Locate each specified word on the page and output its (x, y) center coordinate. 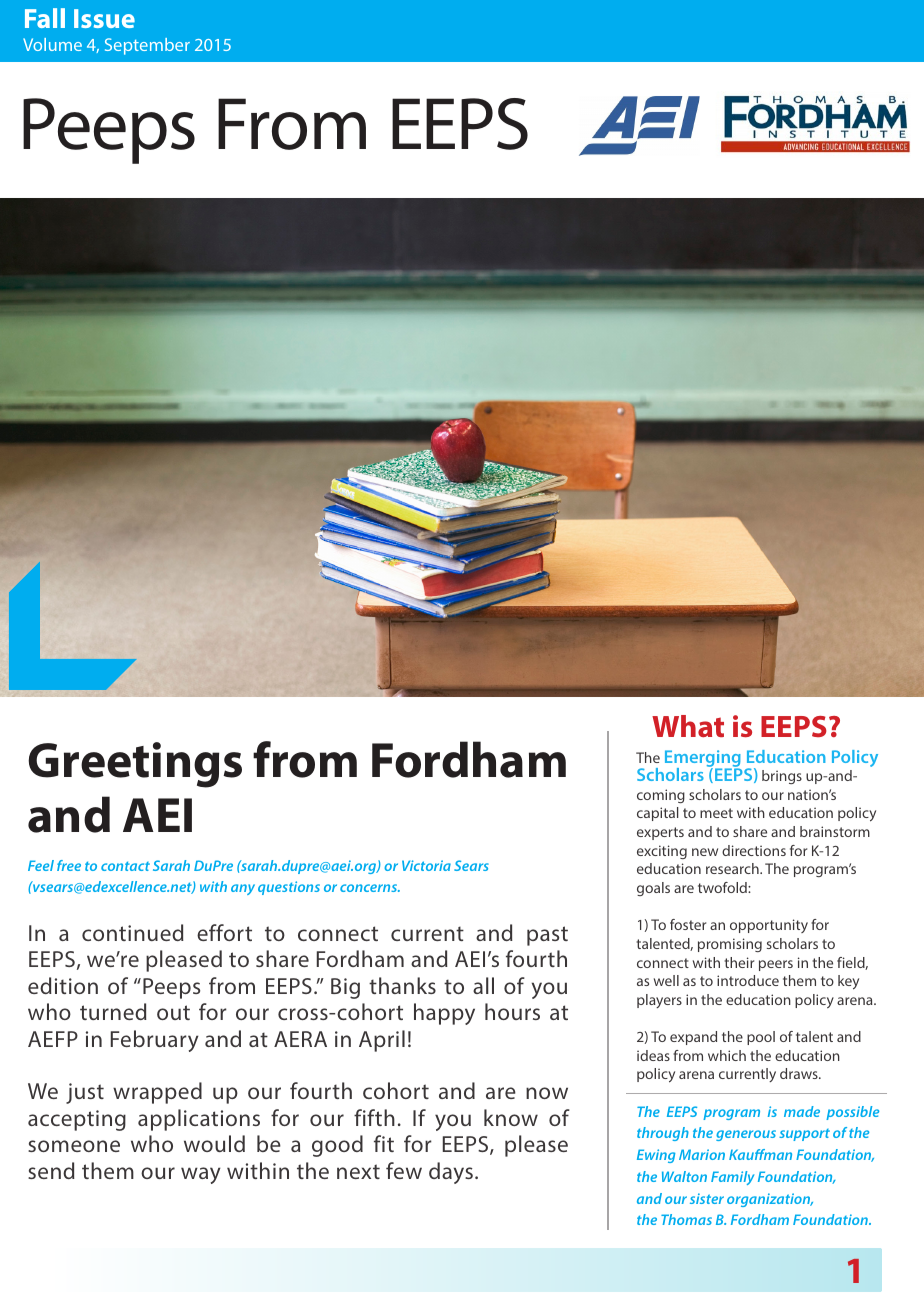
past (547, 936)
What (688, 726)
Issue (104, 18)
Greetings (135, 765)
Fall (45, 18)
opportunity (769, 926)
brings (782, 777)
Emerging (703, 759)
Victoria (426, 865)
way (201, 1175)
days (451, 1173)
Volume (52, 44)
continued (133, 932)
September (147, 46)
